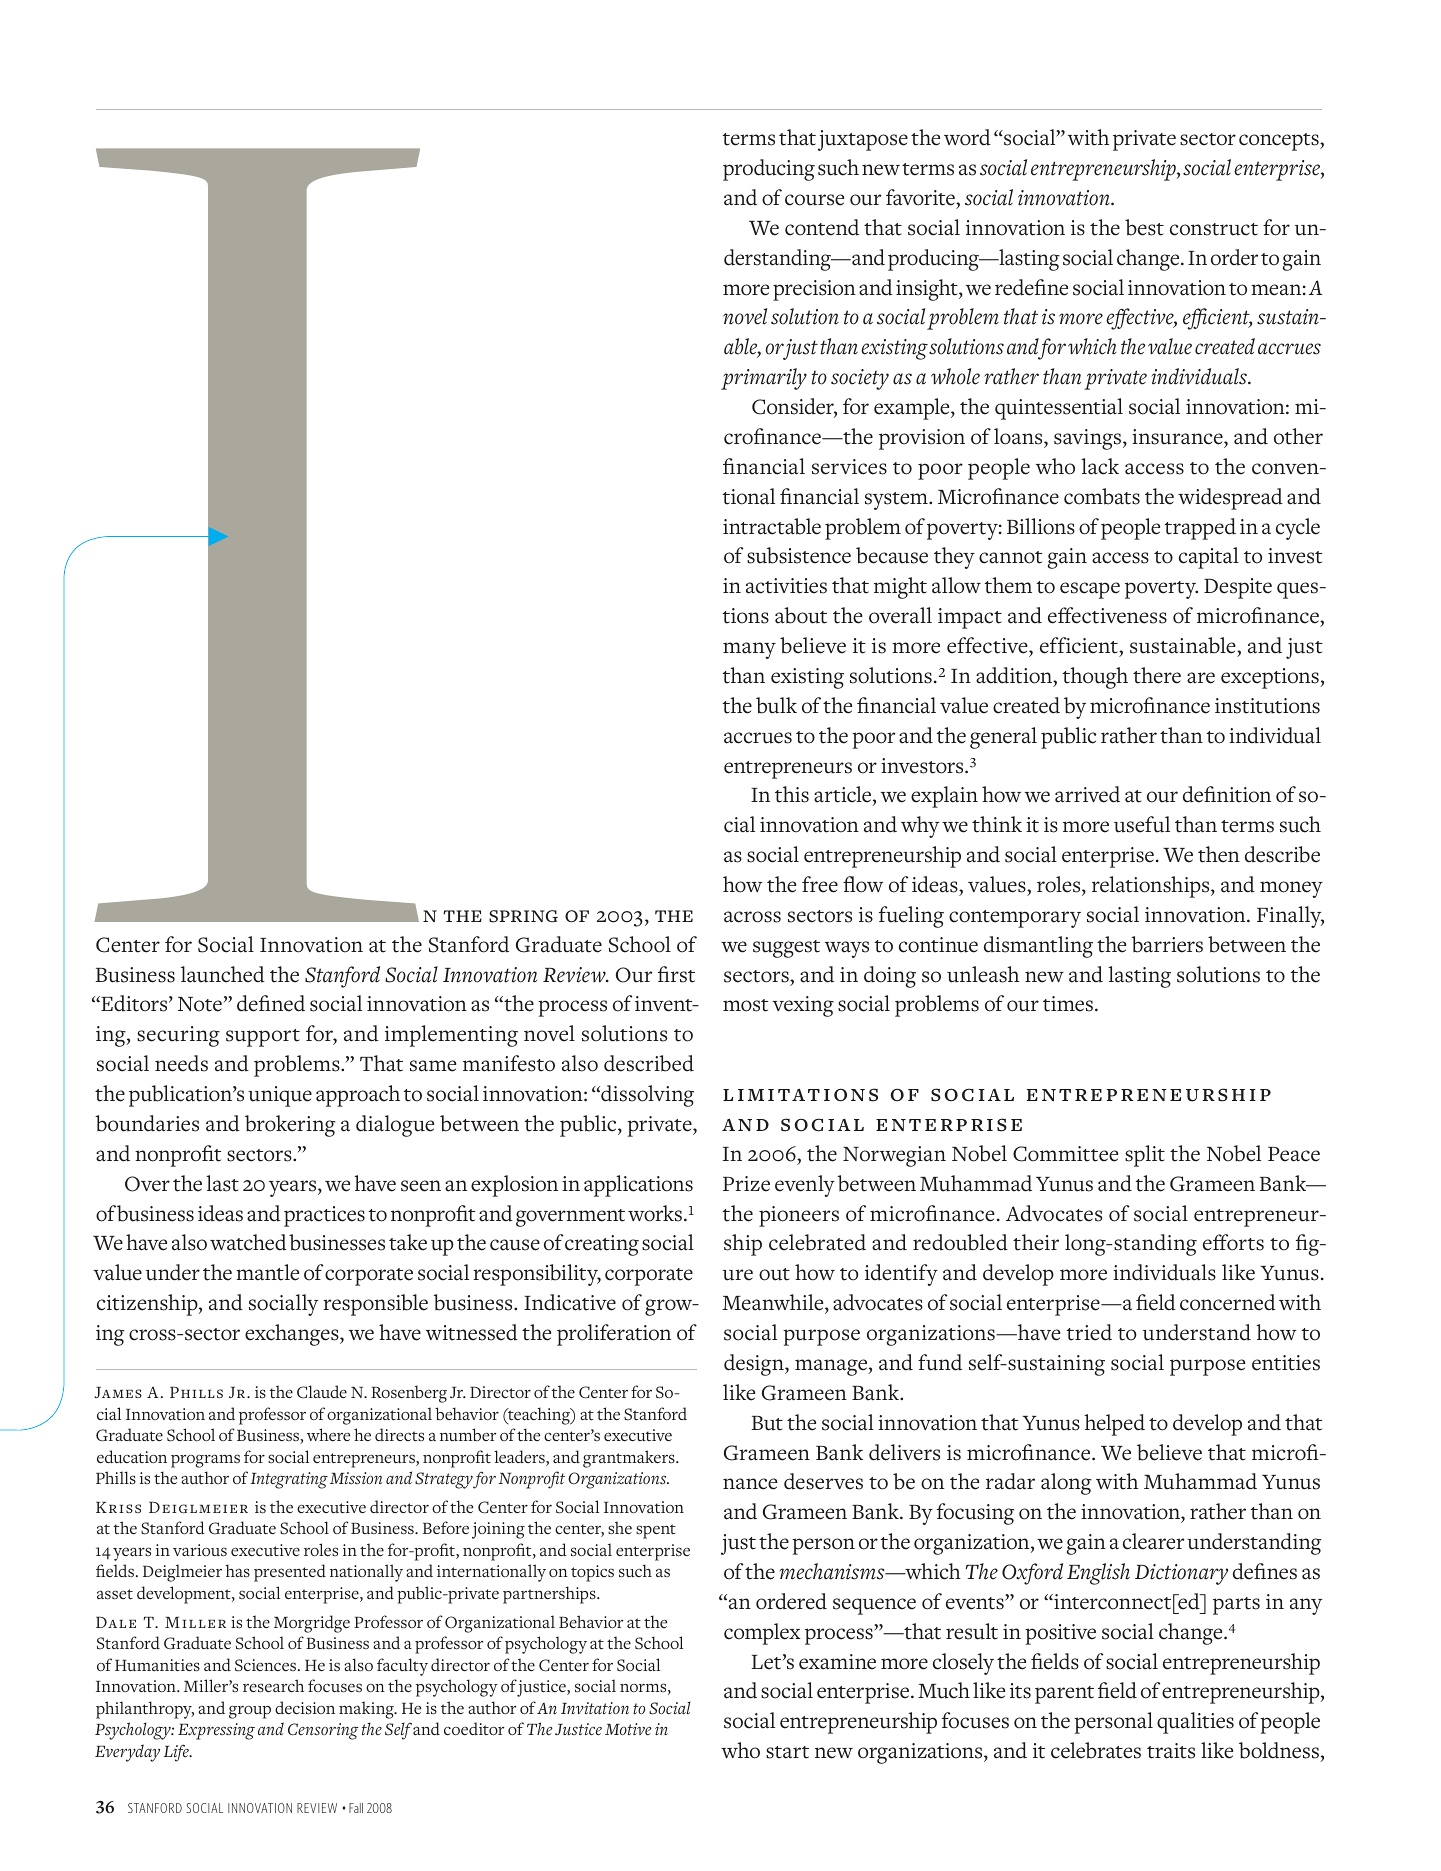  I want to click on there, so click(1157, 675).
